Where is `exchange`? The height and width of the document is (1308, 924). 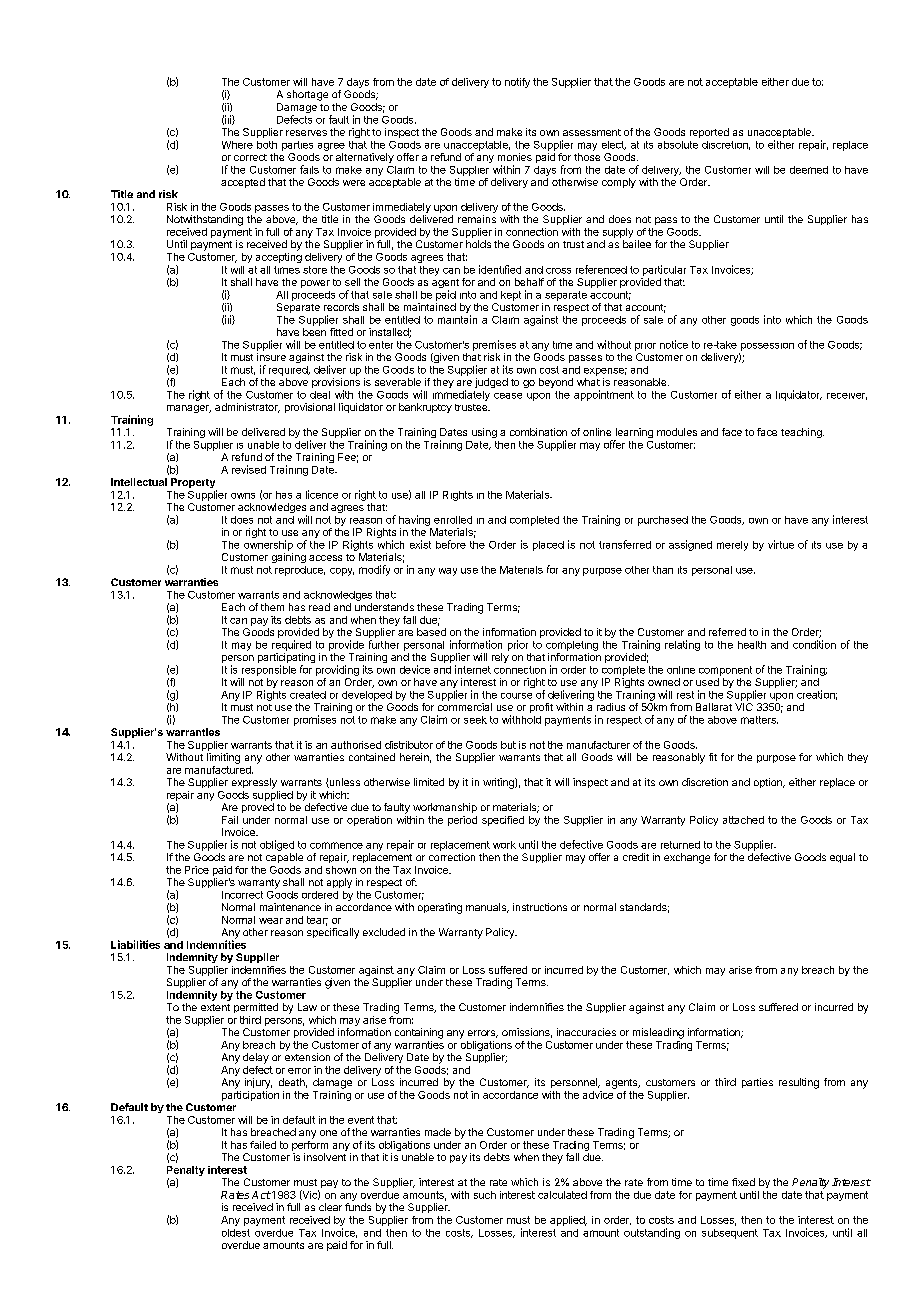 exchange is located at coordinates (687, 858).
